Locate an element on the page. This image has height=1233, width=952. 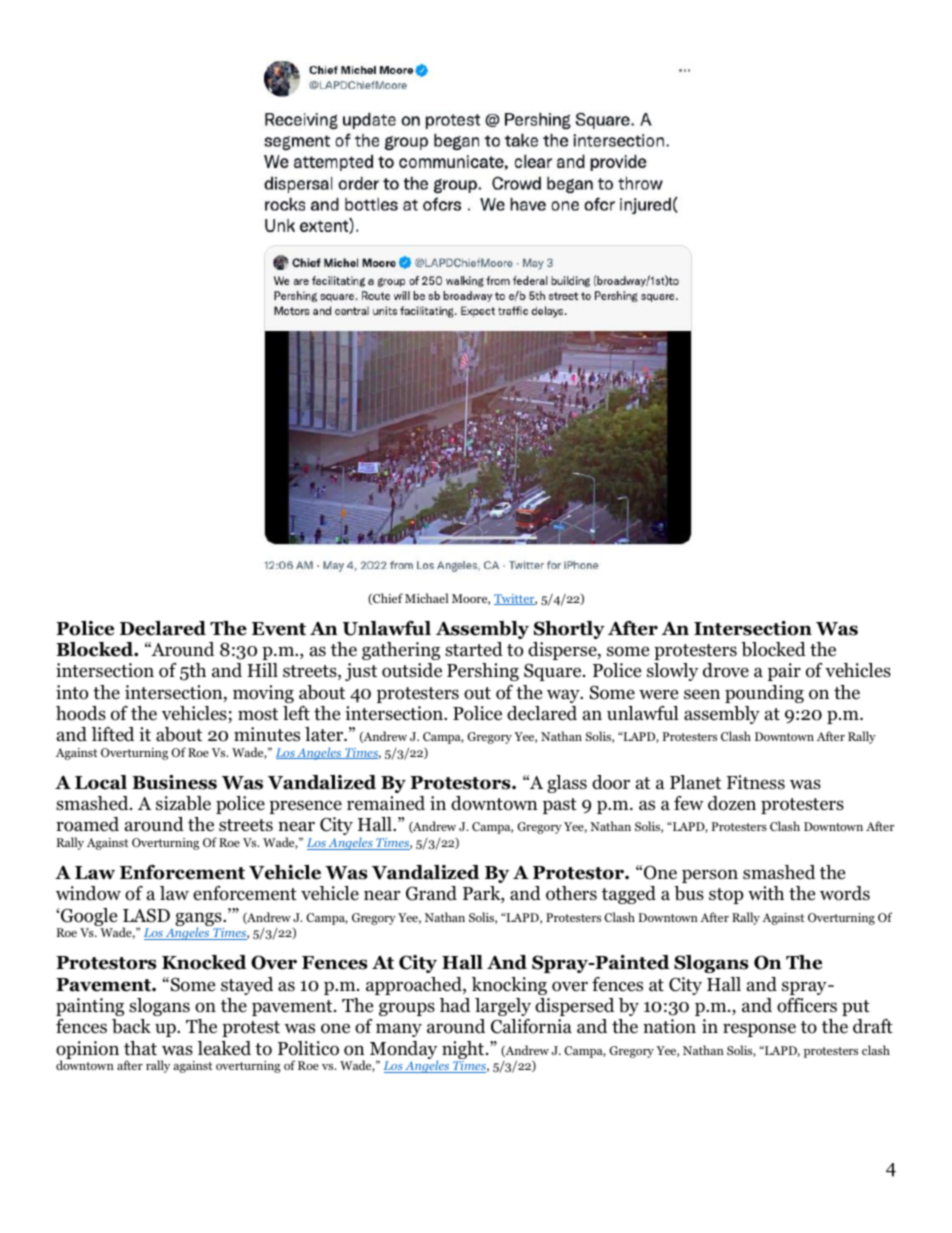
that is located at coordinates (140, 1048).
